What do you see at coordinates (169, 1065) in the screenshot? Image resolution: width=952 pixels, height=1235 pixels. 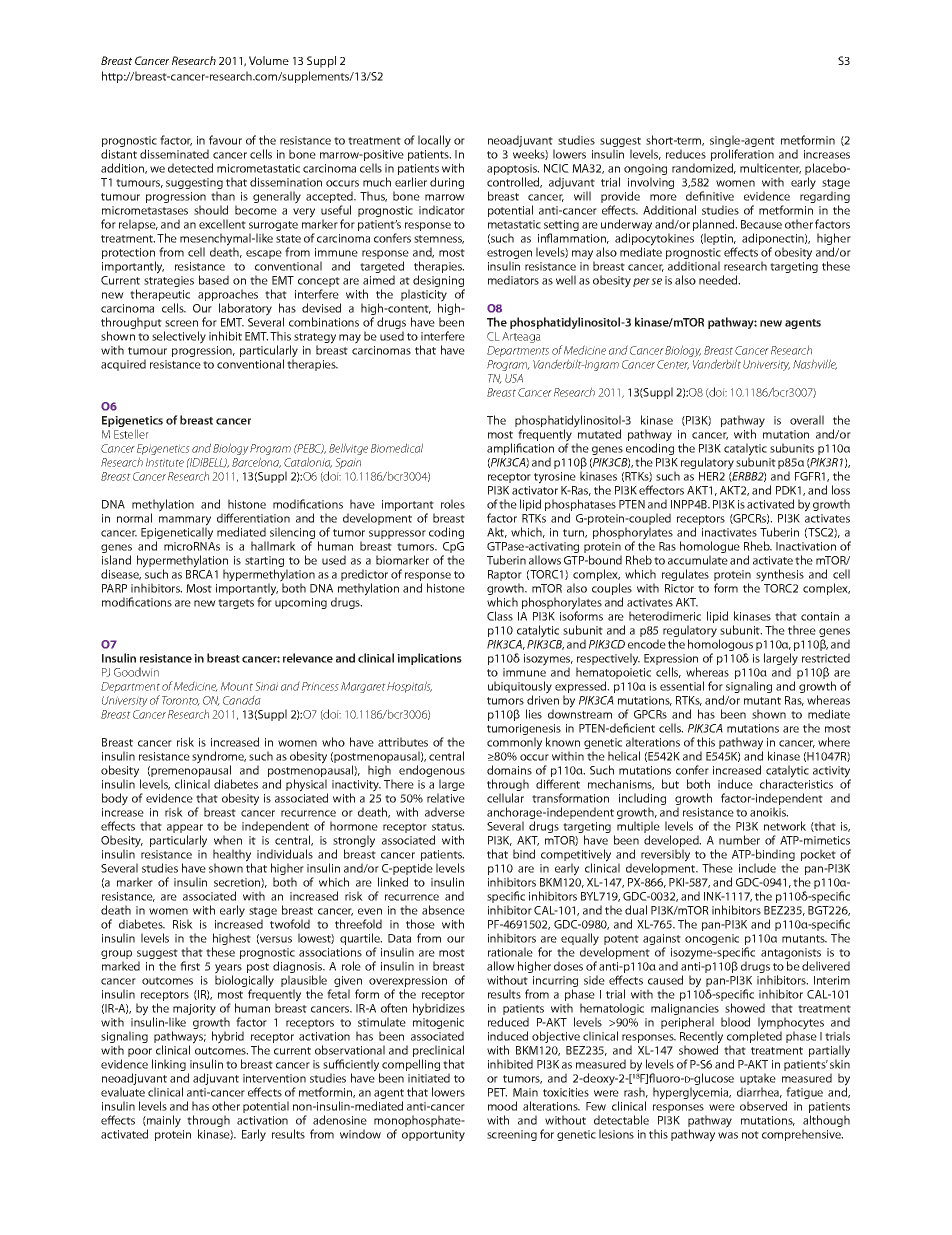 I see `linking` at bounding box center [169, 1065].
